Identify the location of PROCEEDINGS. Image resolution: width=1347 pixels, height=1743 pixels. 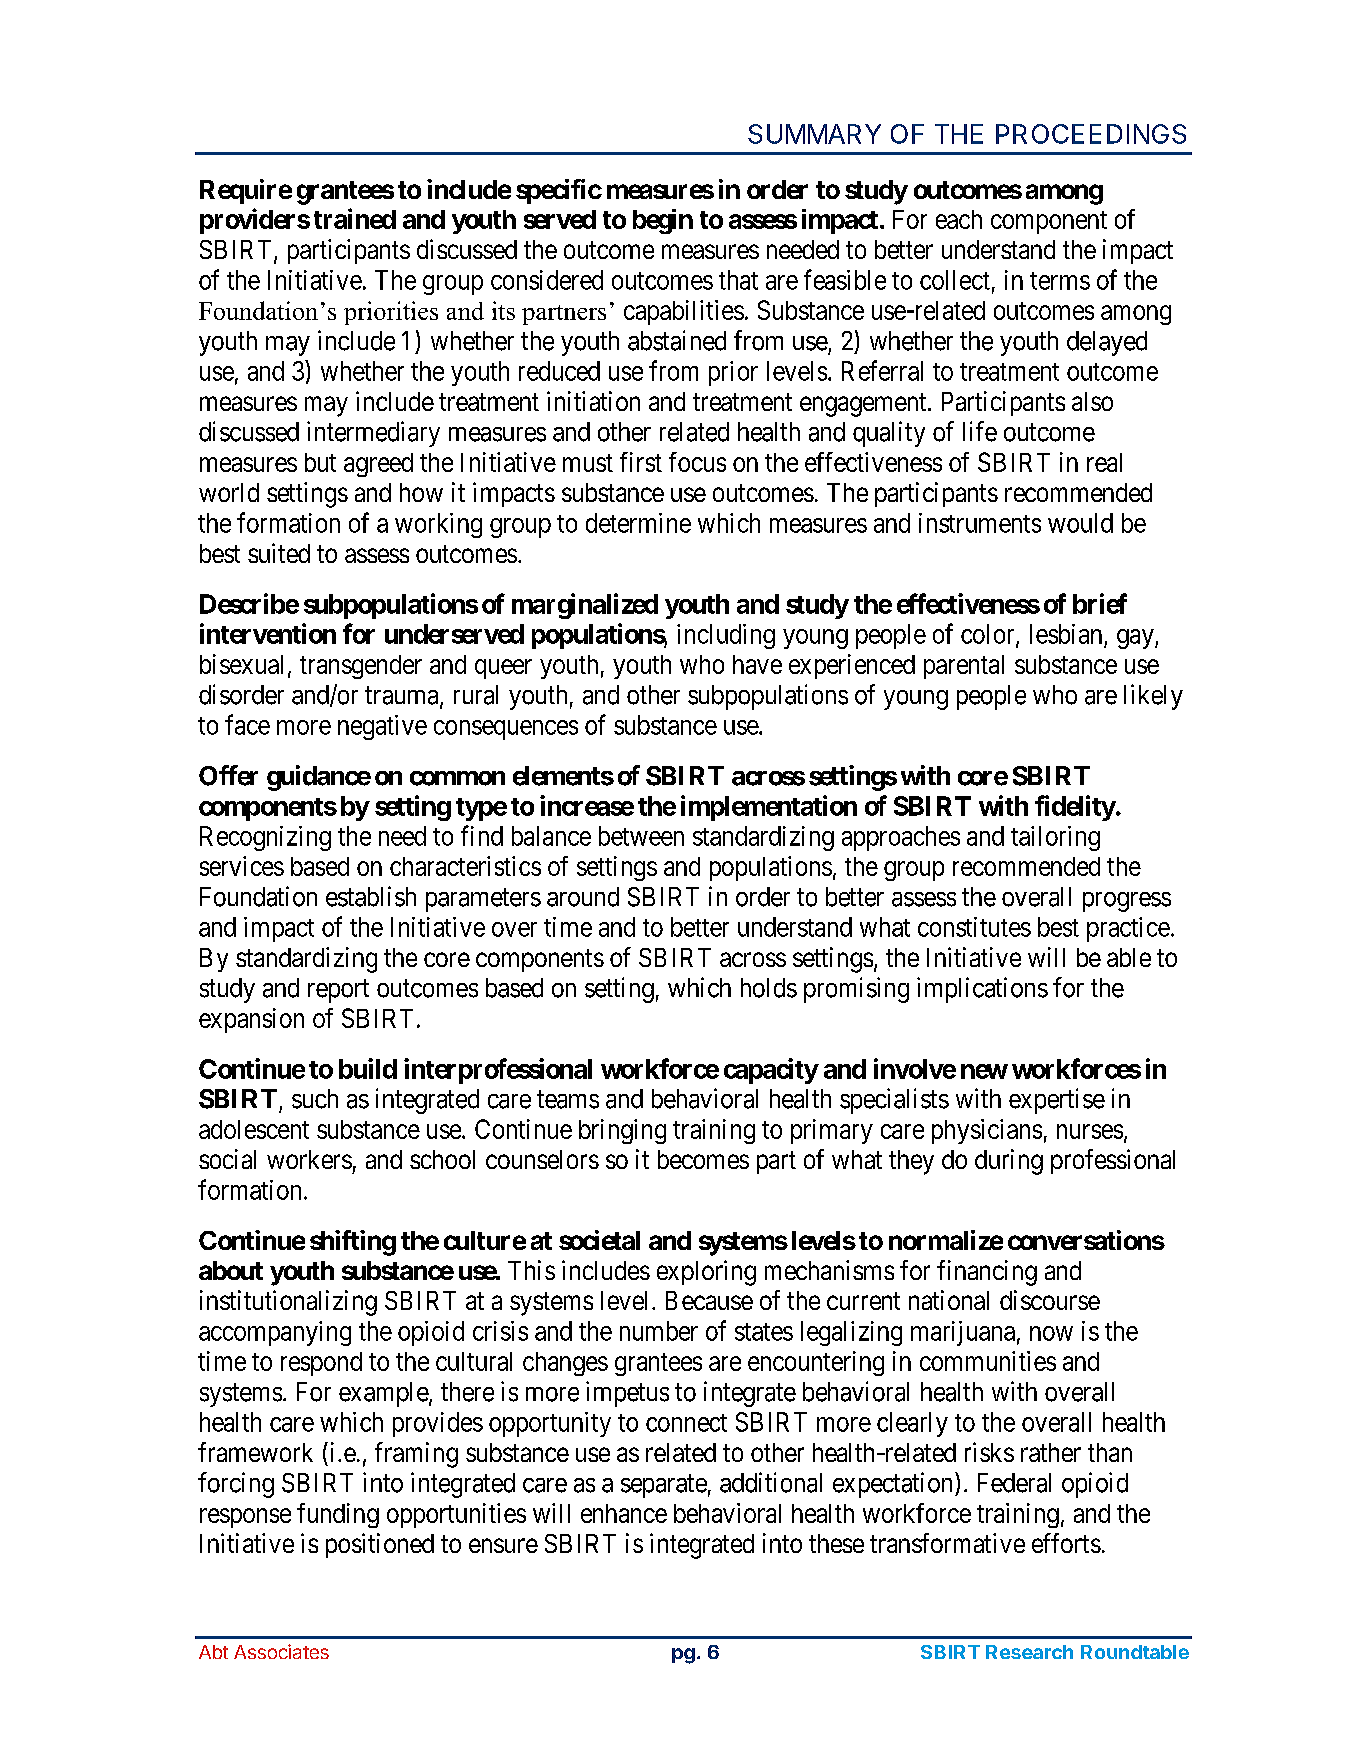
(1091, 134).
